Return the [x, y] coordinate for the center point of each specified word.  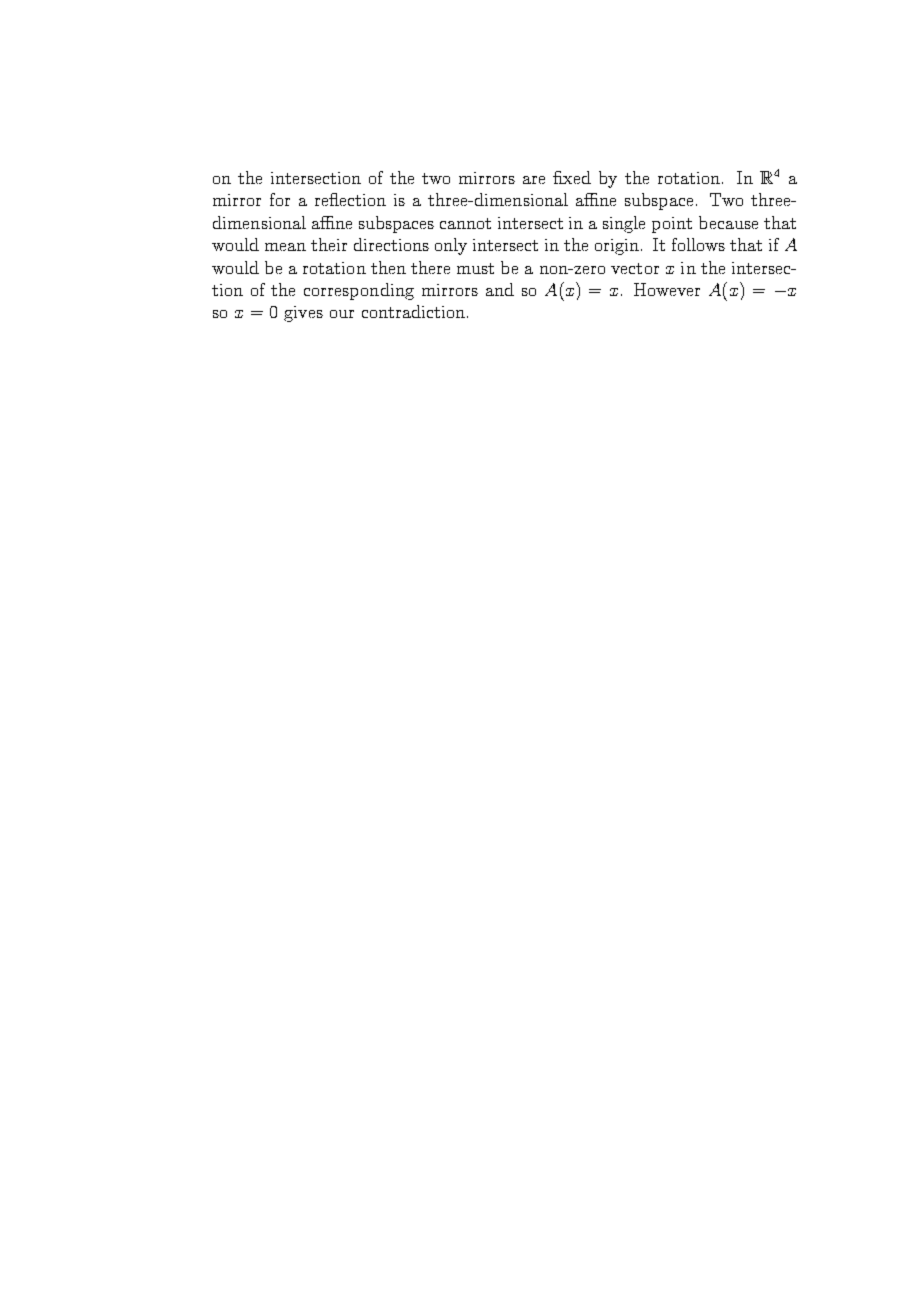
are [534, 180]
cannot [465, 223]
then [388, 267]
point [672, 225]
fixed [572, 177]
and [500, 289]
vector [635, 268]
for [280, 199]
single [624, 224]
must [475, 268]
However [667, 289]
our [342, 314]
